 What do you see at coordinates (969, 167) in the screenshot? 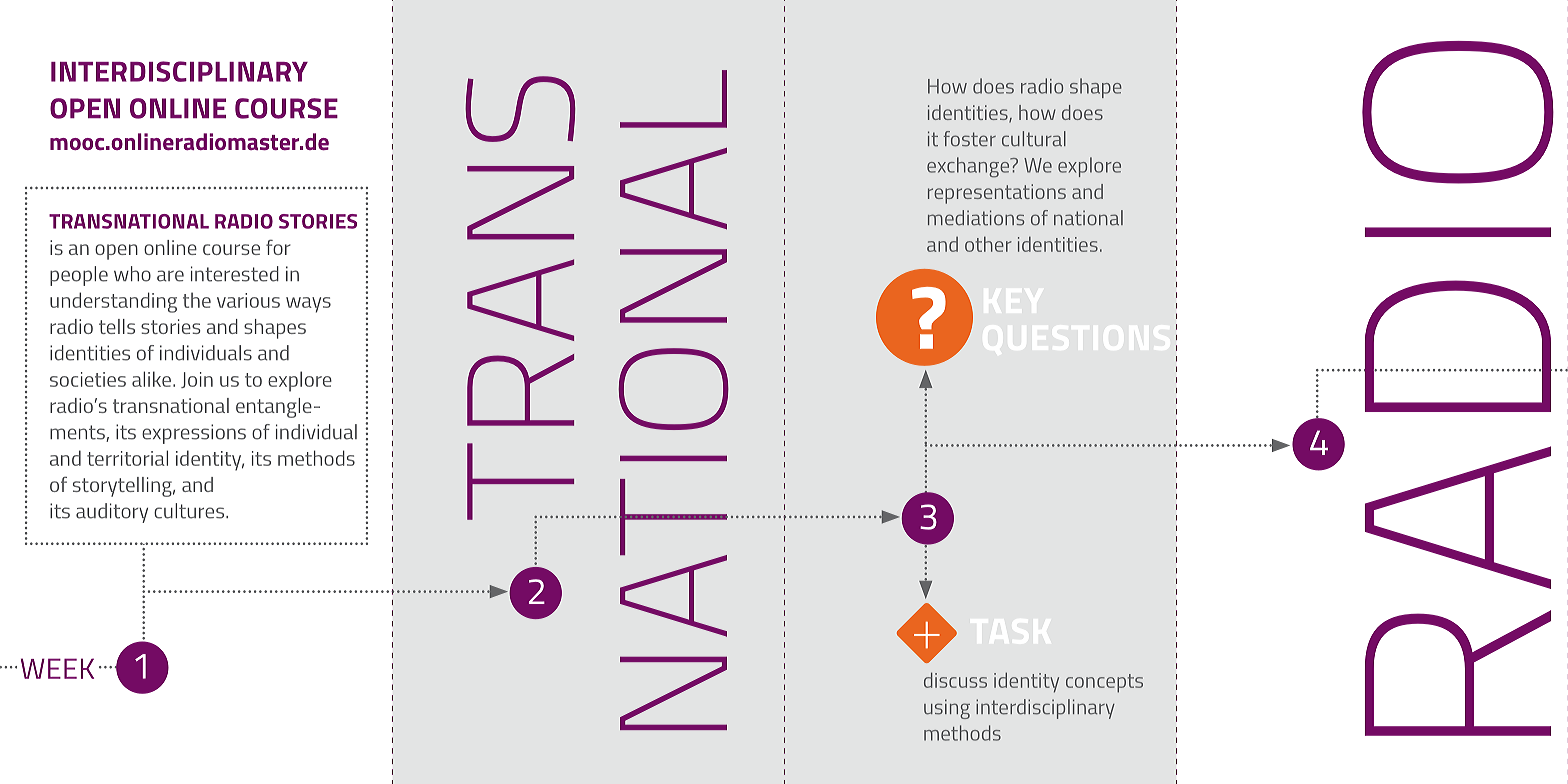
I see `exchange` at bounding box center [969, 167].
